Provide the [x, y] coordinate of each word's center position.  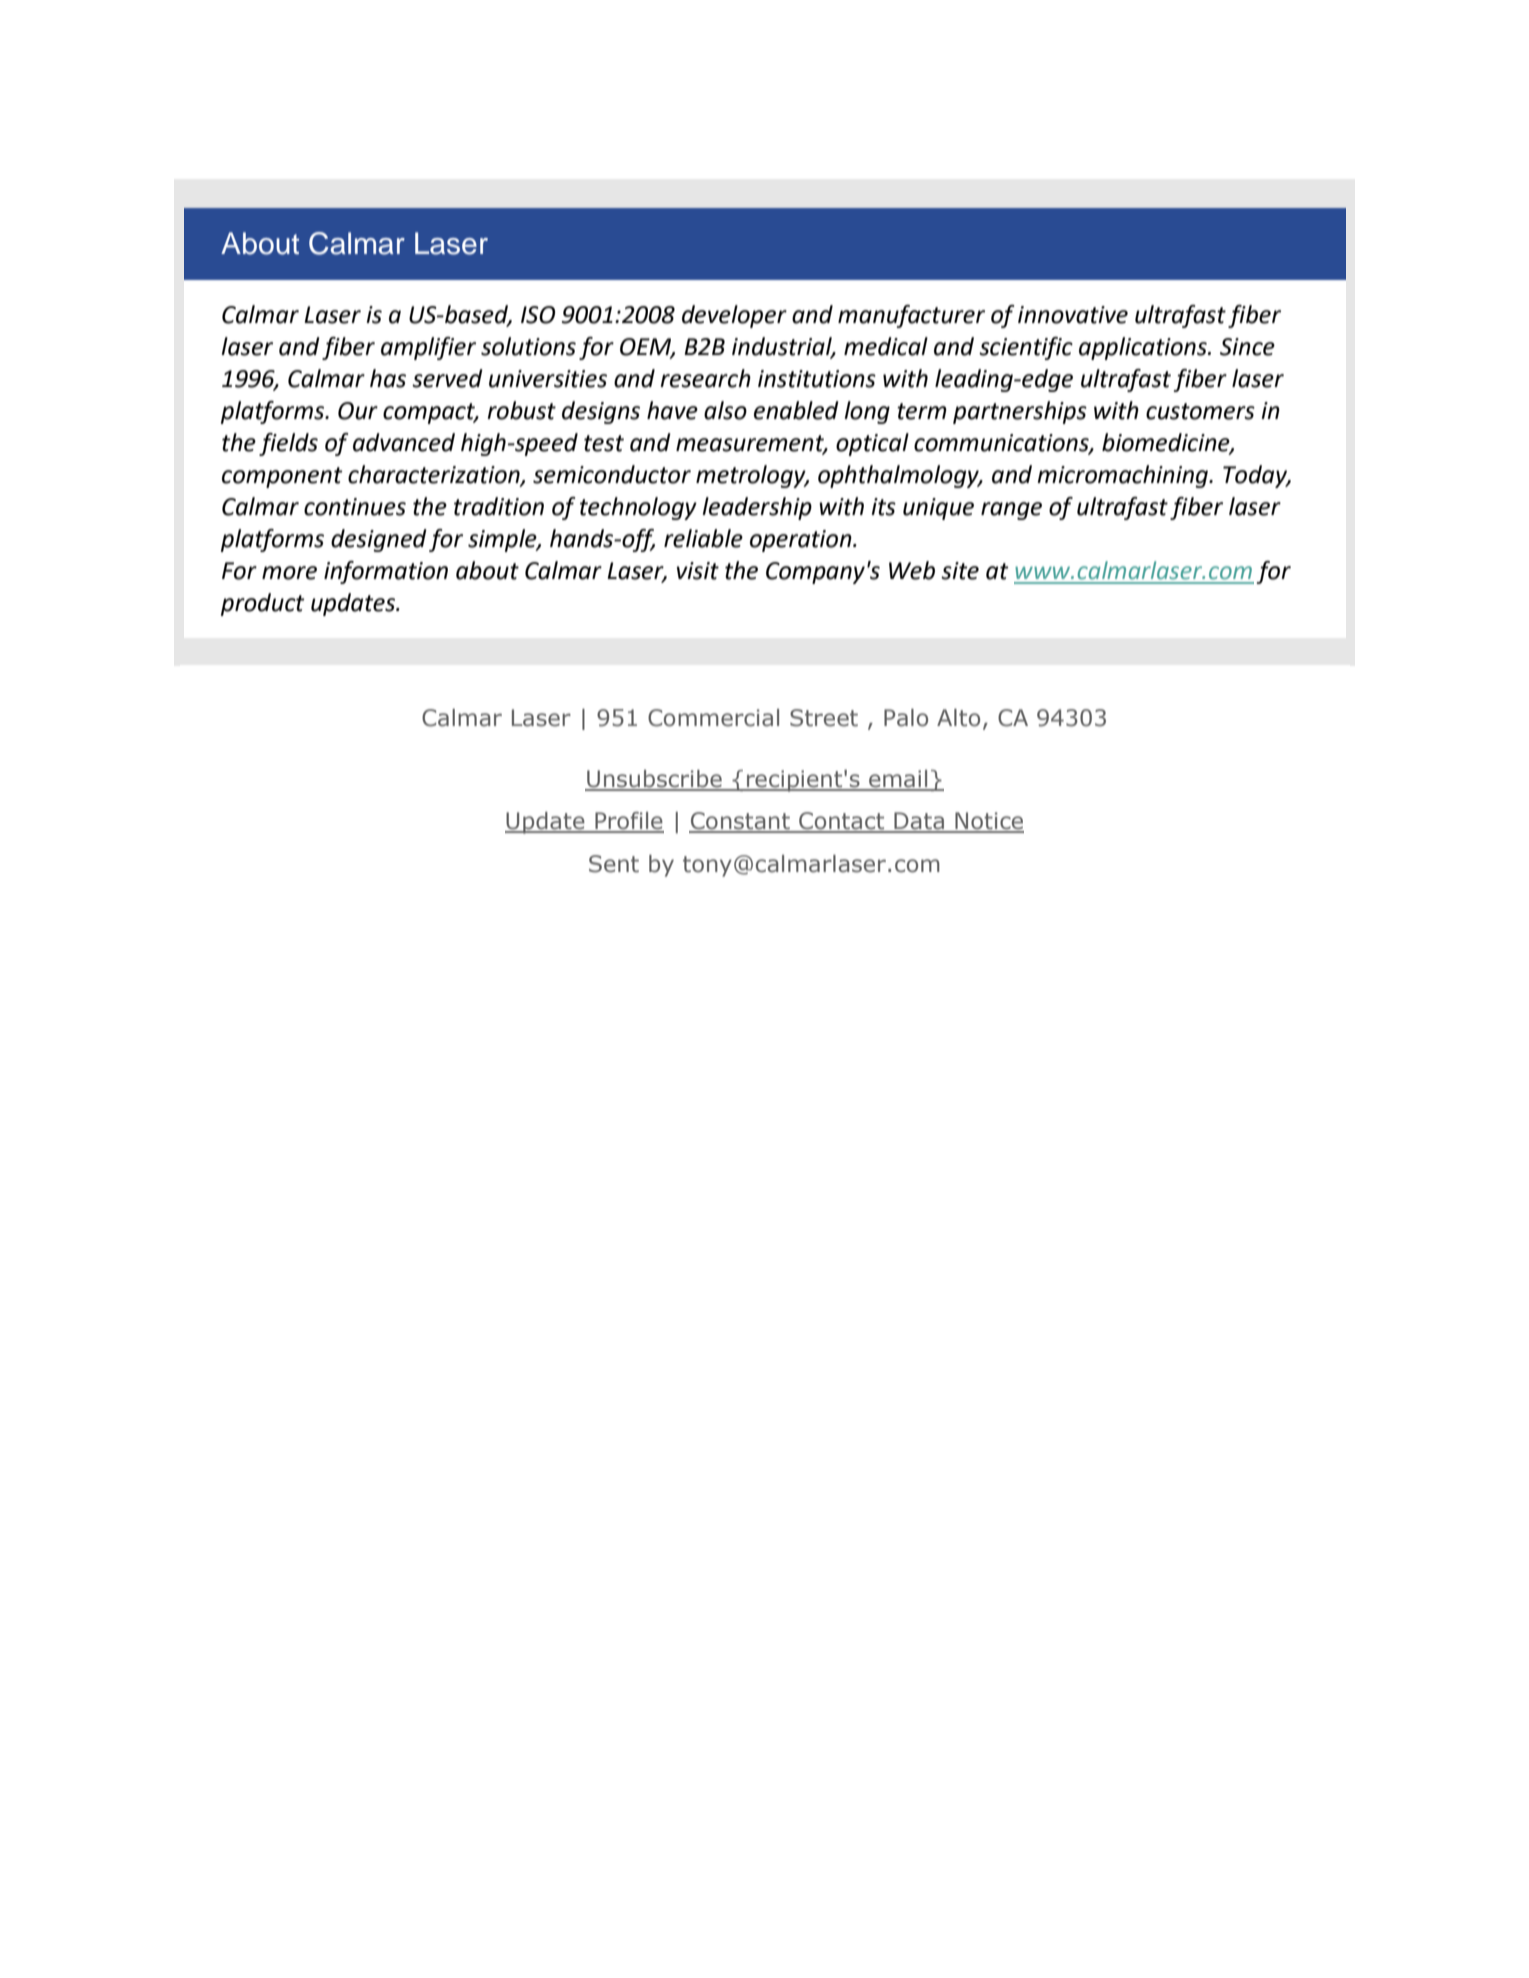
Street [824, 718]
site [960, 571]
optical [872, 444]
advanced [404, 442]
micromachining [1124, 476]
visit [698, 571]
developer [734, 316]
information [386, 572]
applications [1144, 348]
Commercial [713, 718]
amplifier [428, 348]
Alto [958, 718]
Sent [614, 864]
